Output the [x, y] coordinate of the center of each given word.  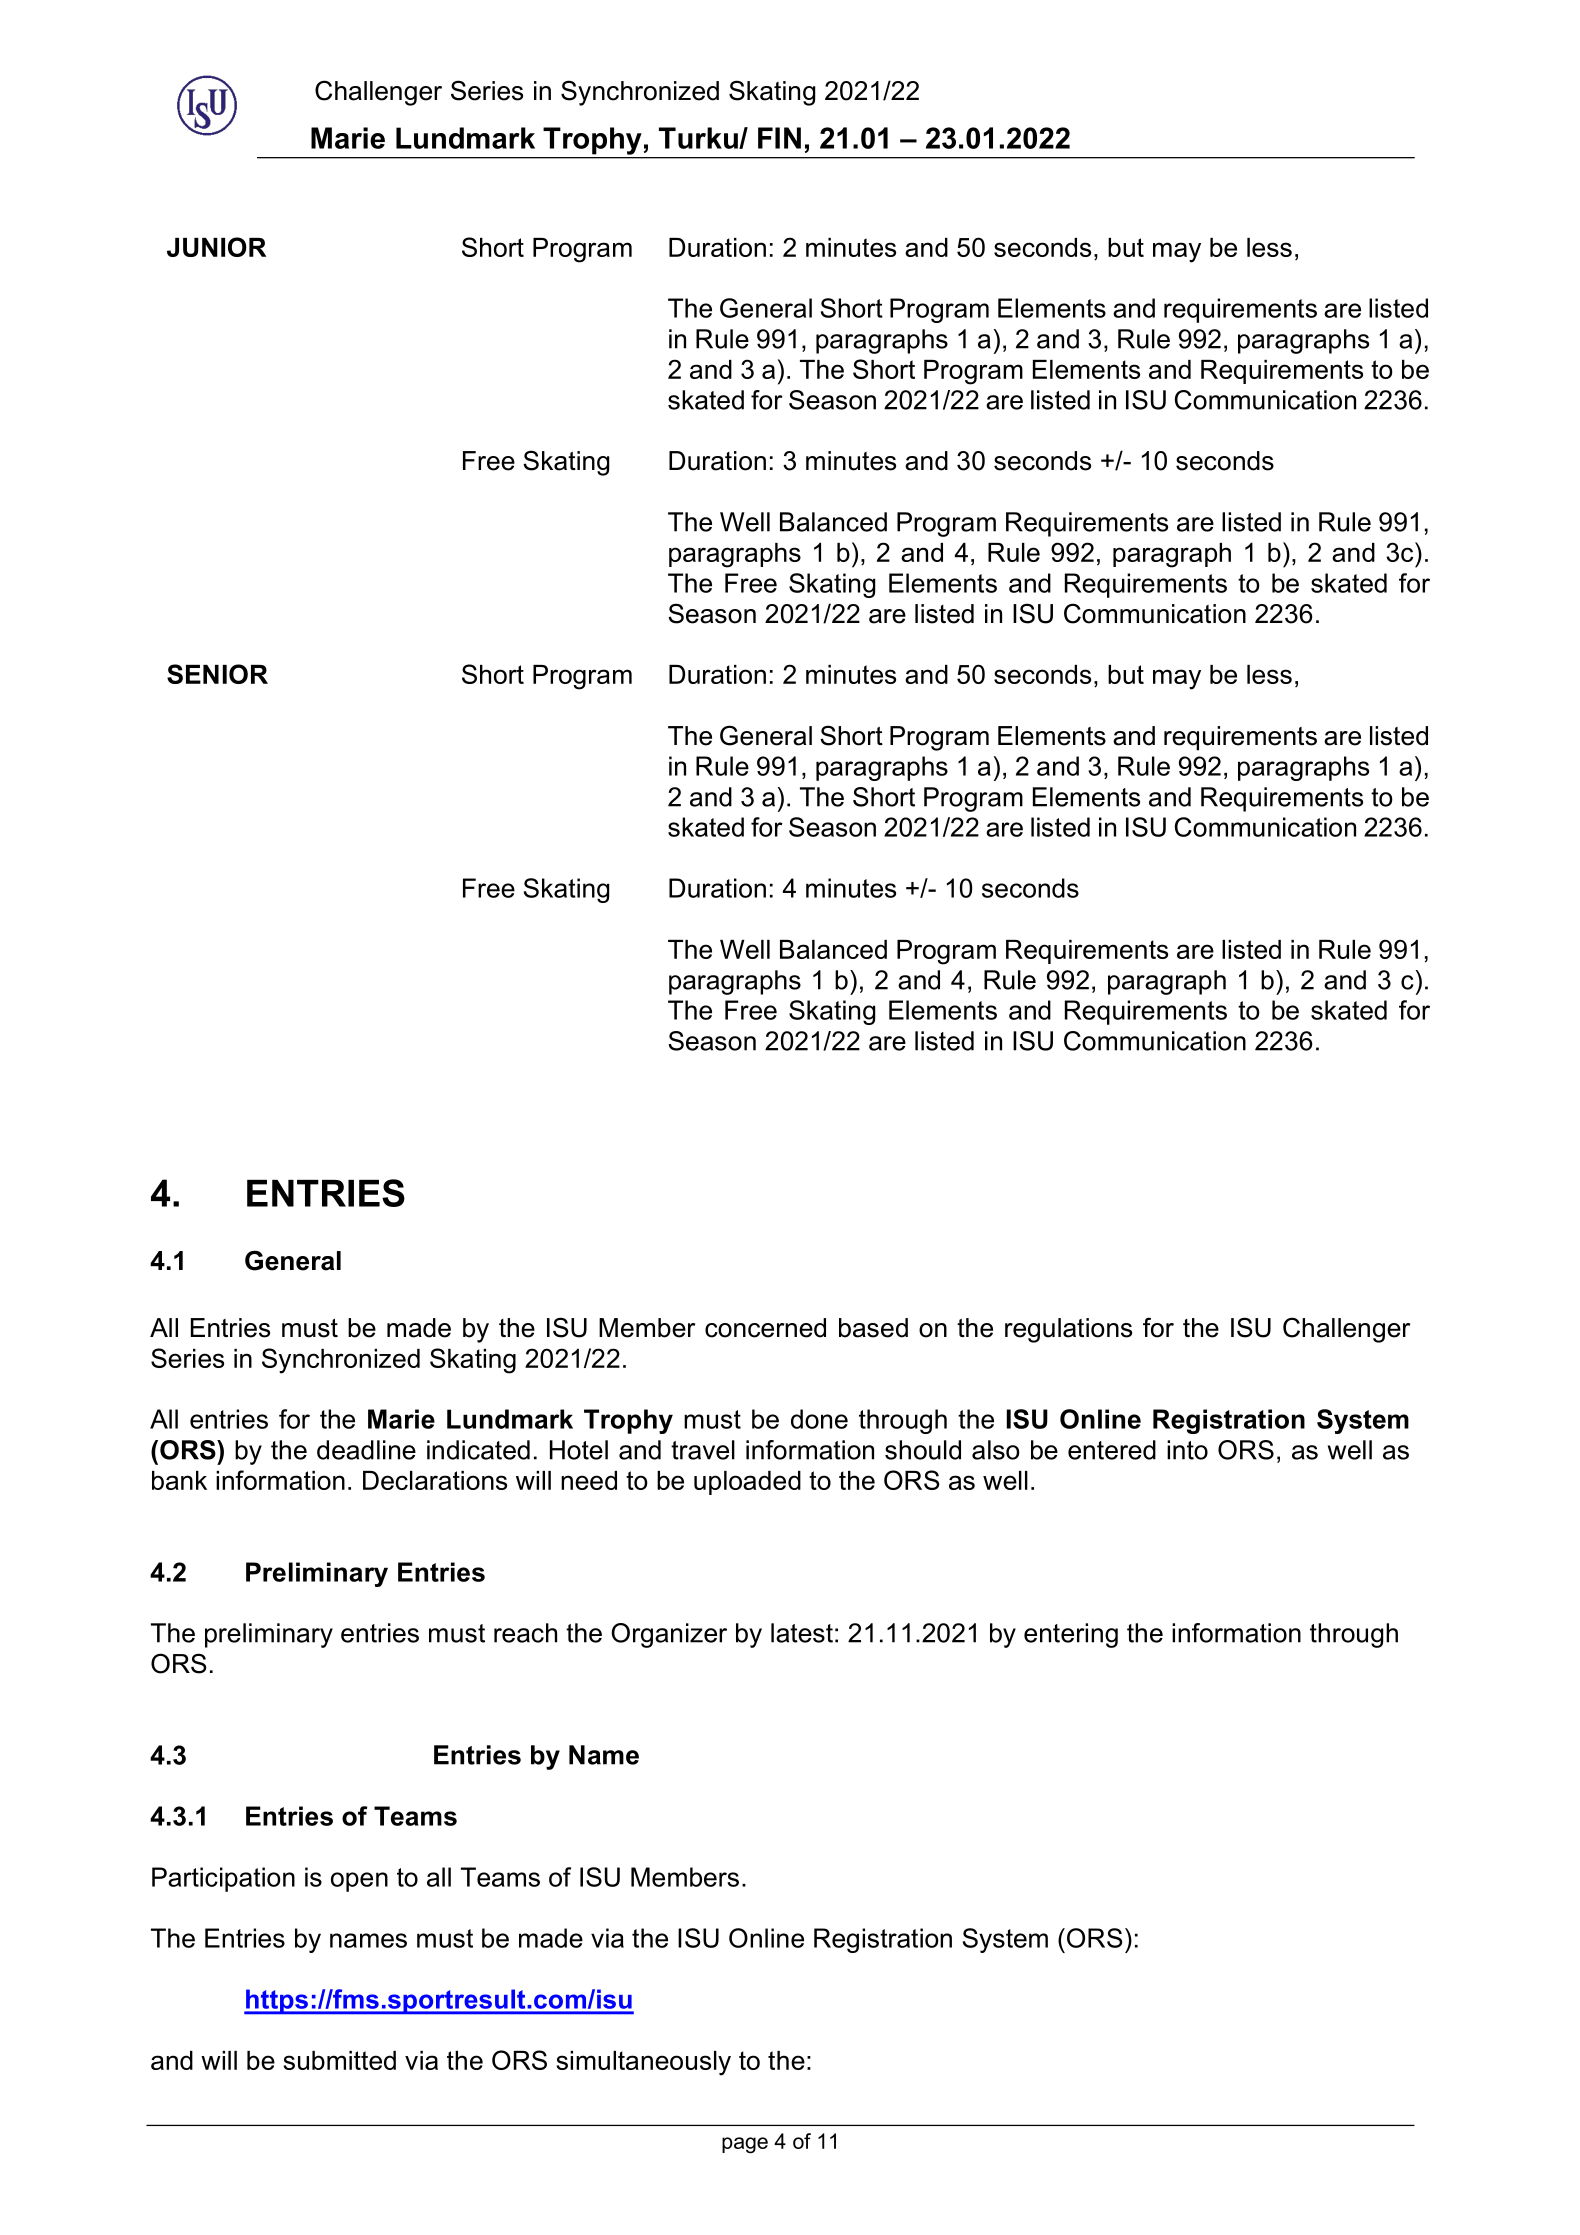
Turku [699, 138]
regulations [1068, 1330]
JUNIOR [216, 247]
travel [703, 1450]
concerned [765, 1328]
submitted [339, 2060]
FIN [779, 138]
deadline [366, 1450]
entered [1112, 1450]
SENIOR [217, 674]
